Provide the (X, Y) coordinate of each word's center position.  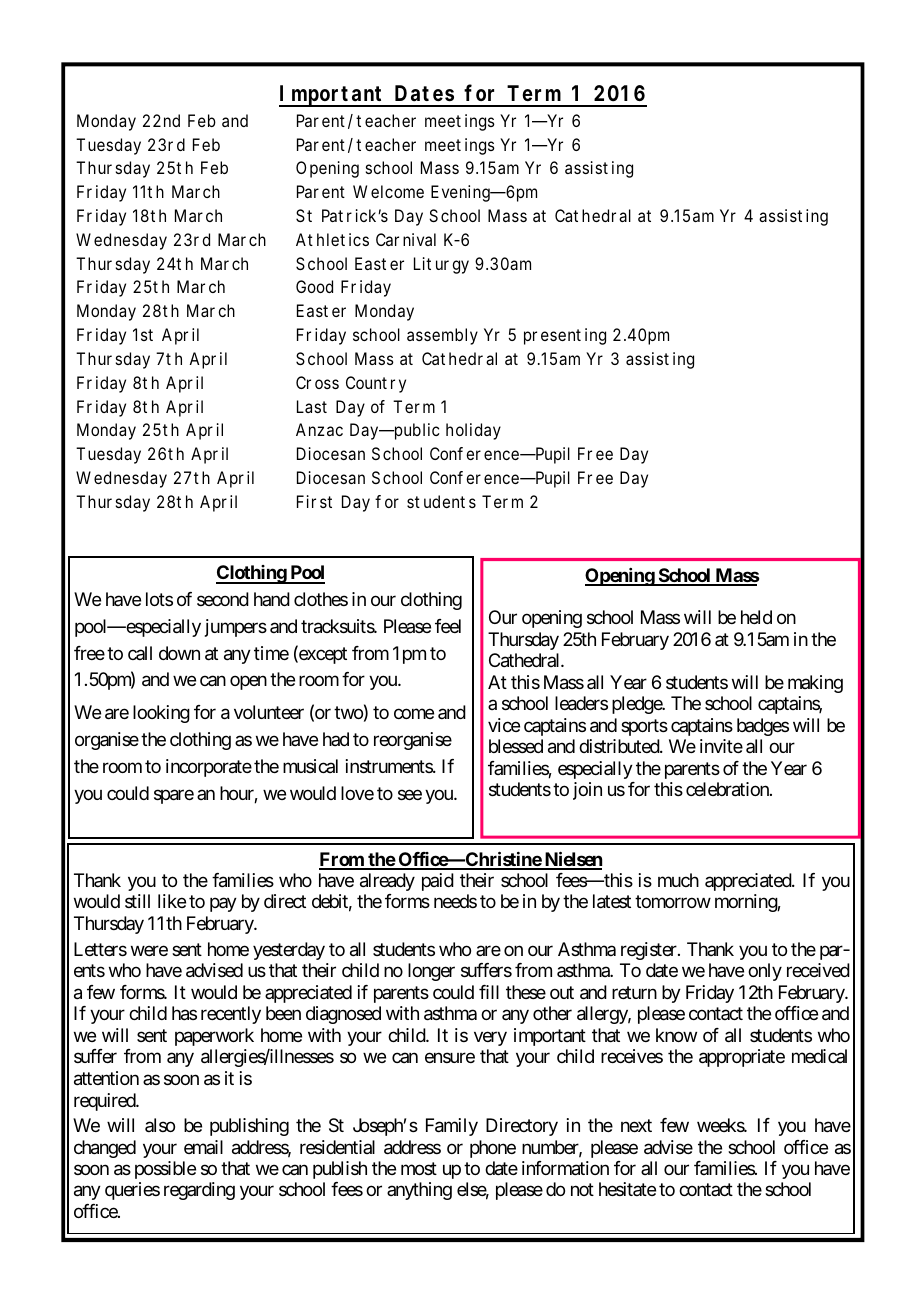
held (756, 617)
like (172, 901)
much (678, 880)
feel (448, 626)
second (223, 599)
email (203, 1147)
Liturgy (441, 265)
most (419, 1168)
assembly (442, 336)
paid (438, 882)
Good (314, 286)
